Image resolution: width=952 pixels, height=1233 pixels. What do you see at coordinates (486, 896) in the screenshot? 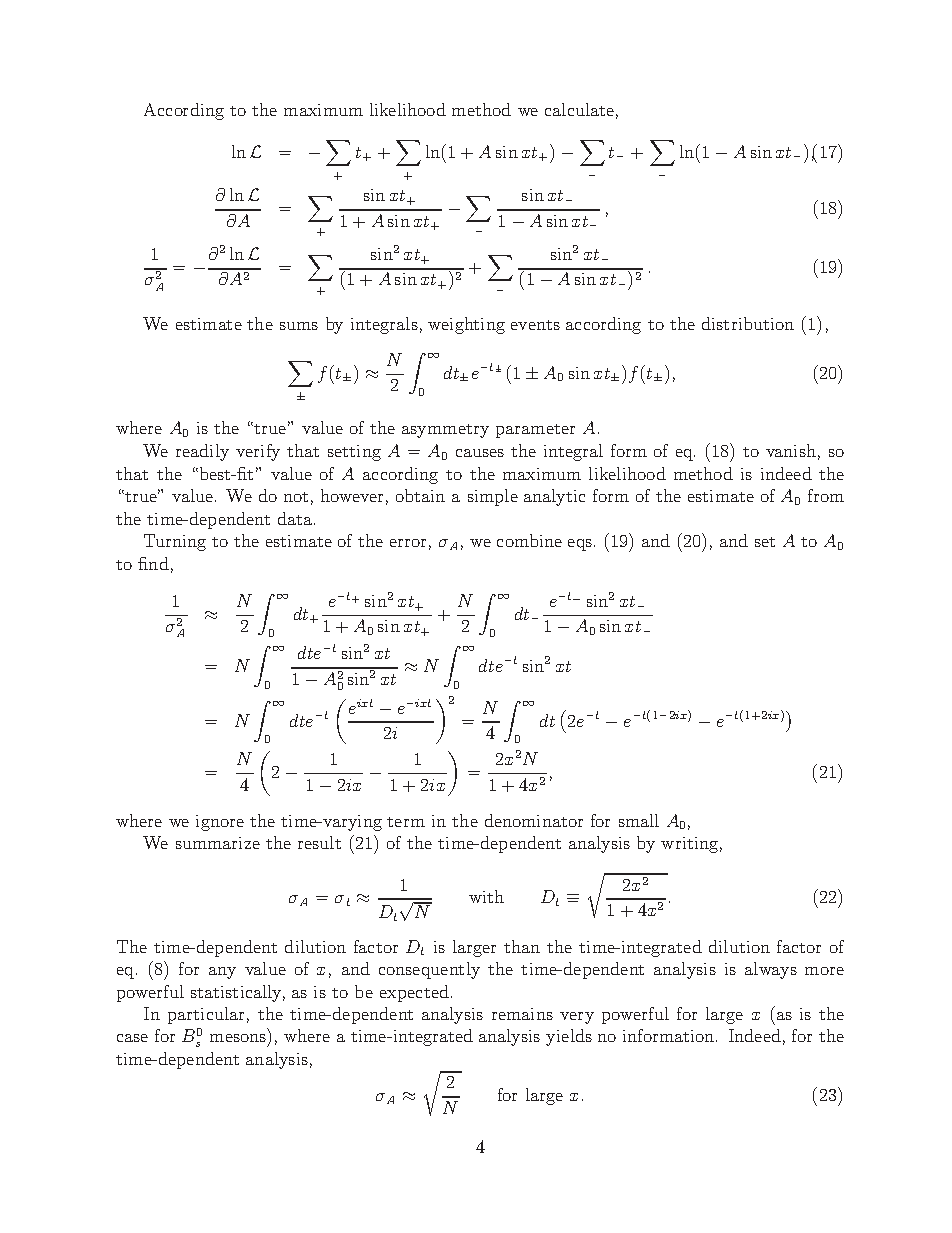
I see `with` at bounding box center [486, 896].
